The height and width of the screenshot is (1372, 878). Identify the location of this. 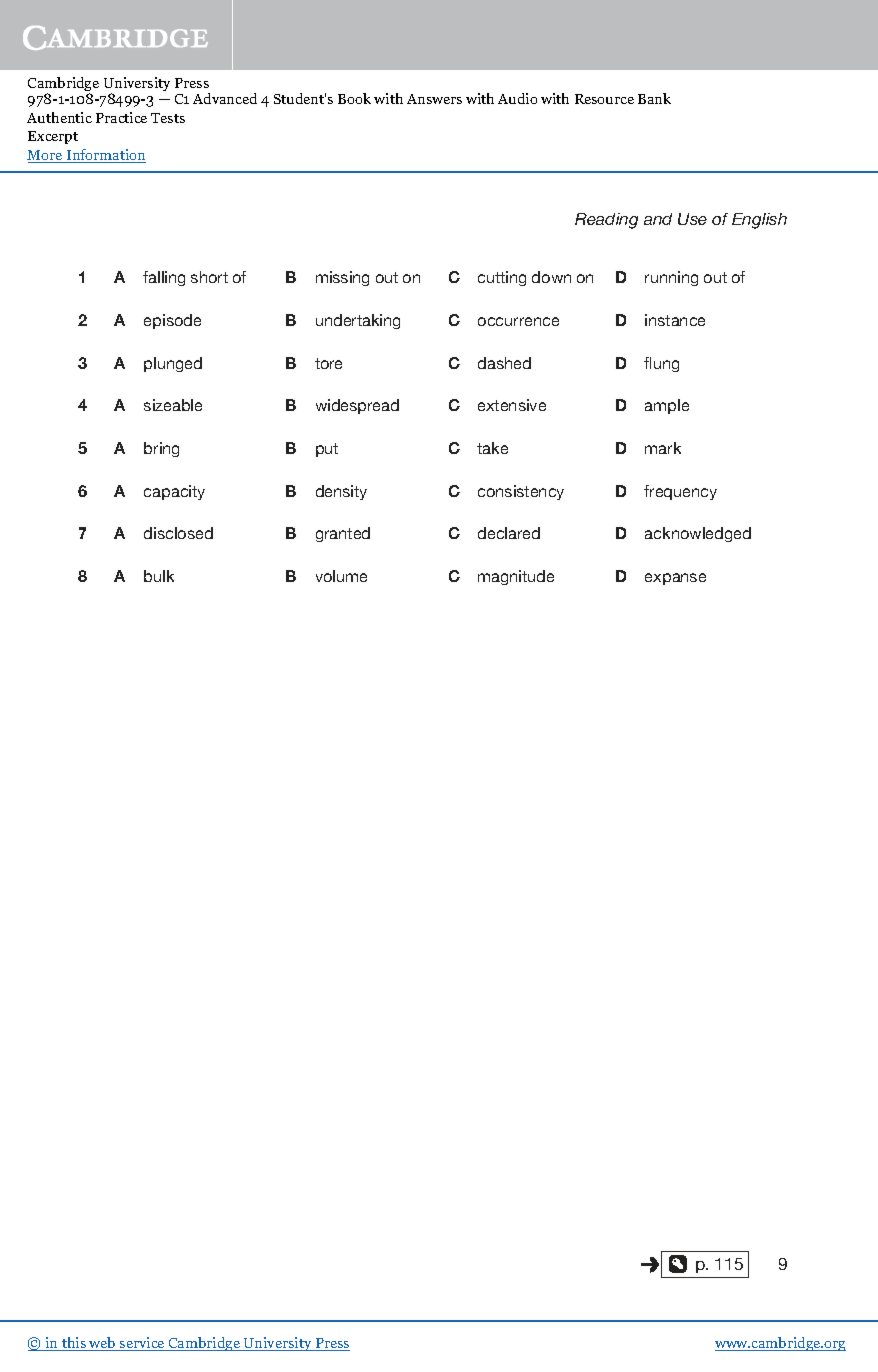
(74, 1344).
